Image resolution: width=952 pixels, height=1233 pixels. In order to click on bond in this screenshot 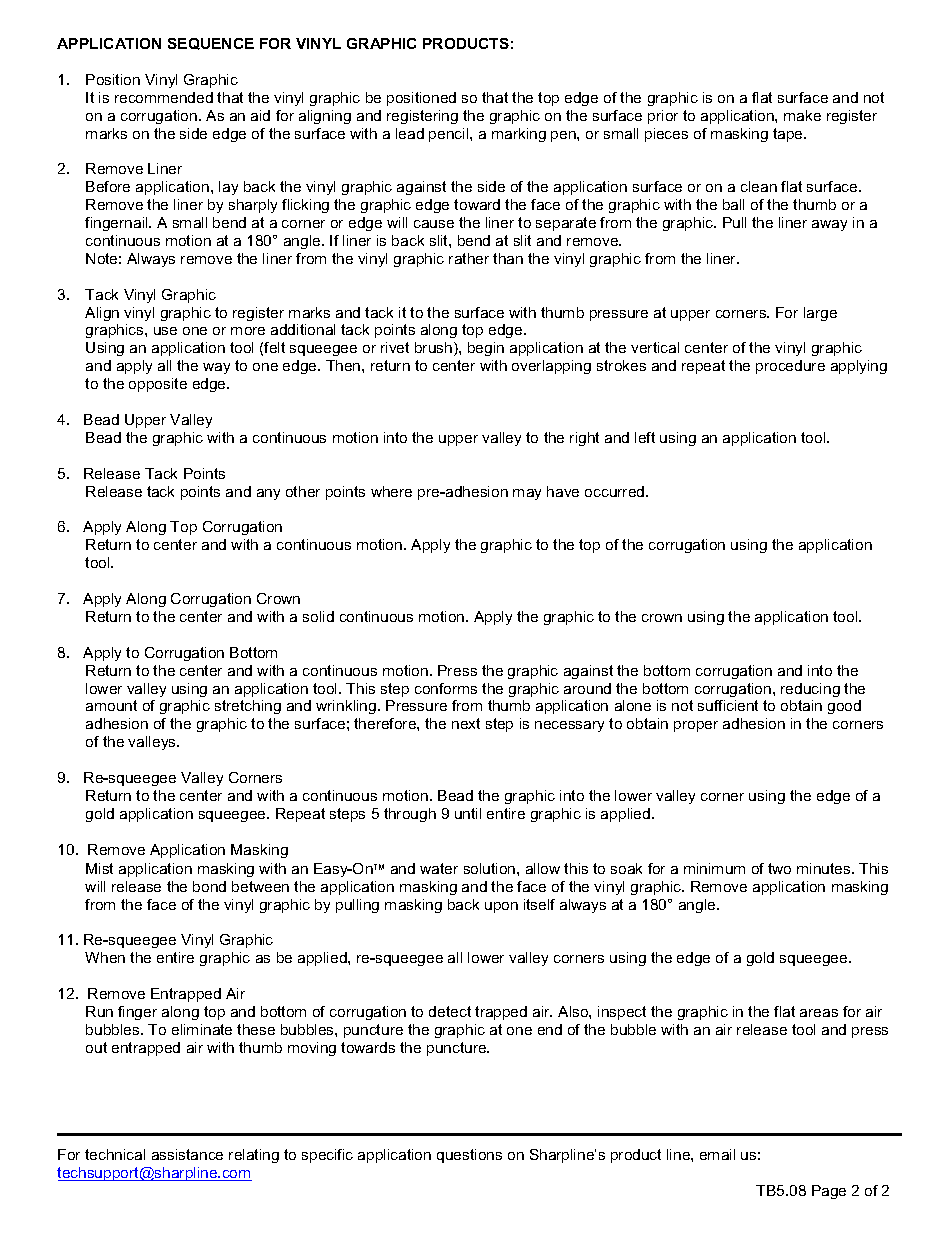, I will do `click(209, 886)`.
